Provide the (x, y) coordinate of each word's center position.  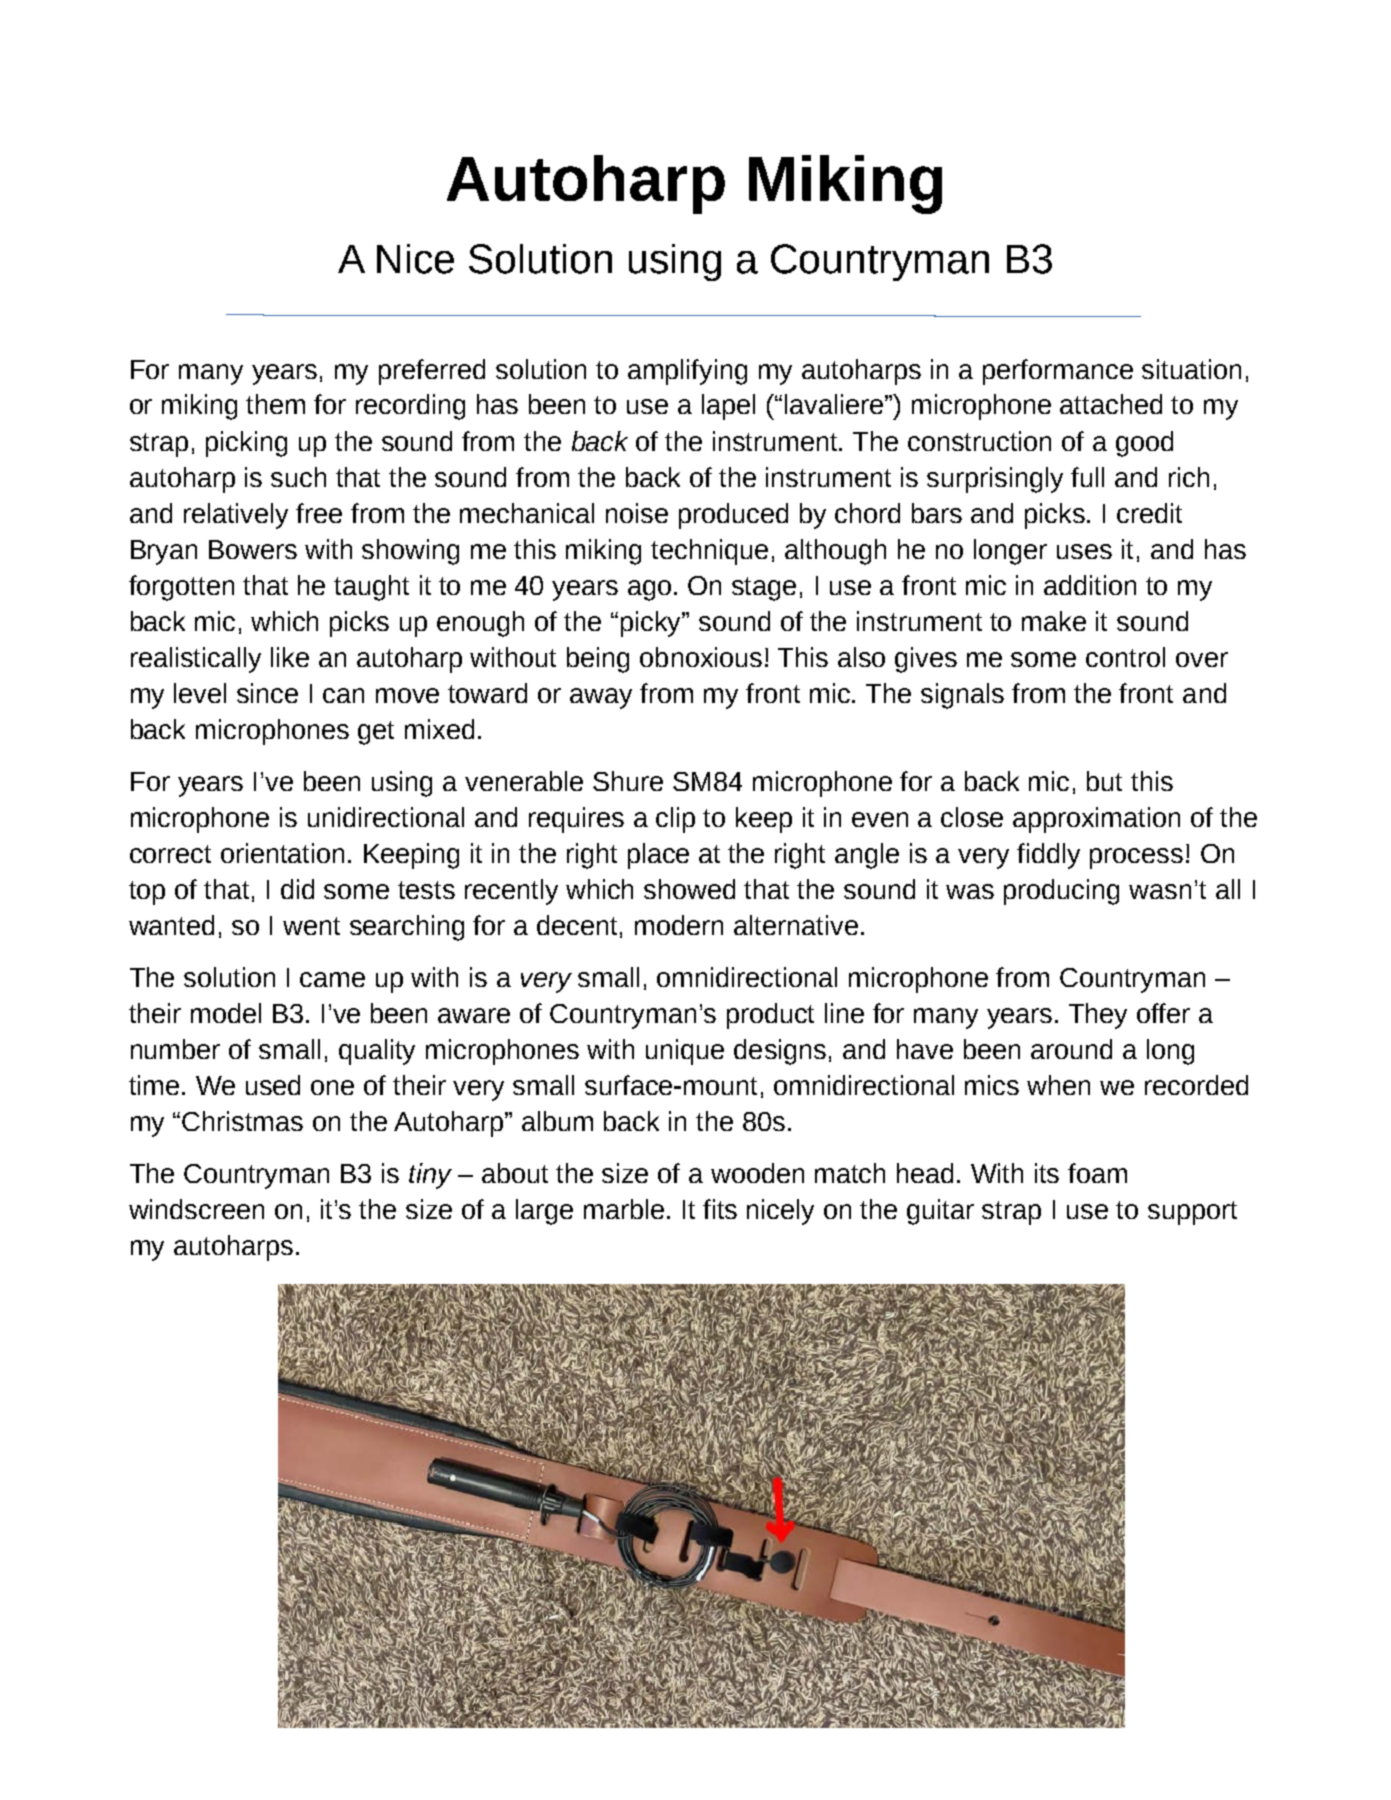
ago (649, 590)
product (770, 1016)
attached (1111, 404)
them (275, 404)
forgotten (181, 588)
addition (1090, 585)
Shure (628, 781)
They (1098, 1016)
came (332, 979)
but (1104, 781)
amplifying (687, 372)
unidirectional (386, 817)
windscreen (196, 1209)
